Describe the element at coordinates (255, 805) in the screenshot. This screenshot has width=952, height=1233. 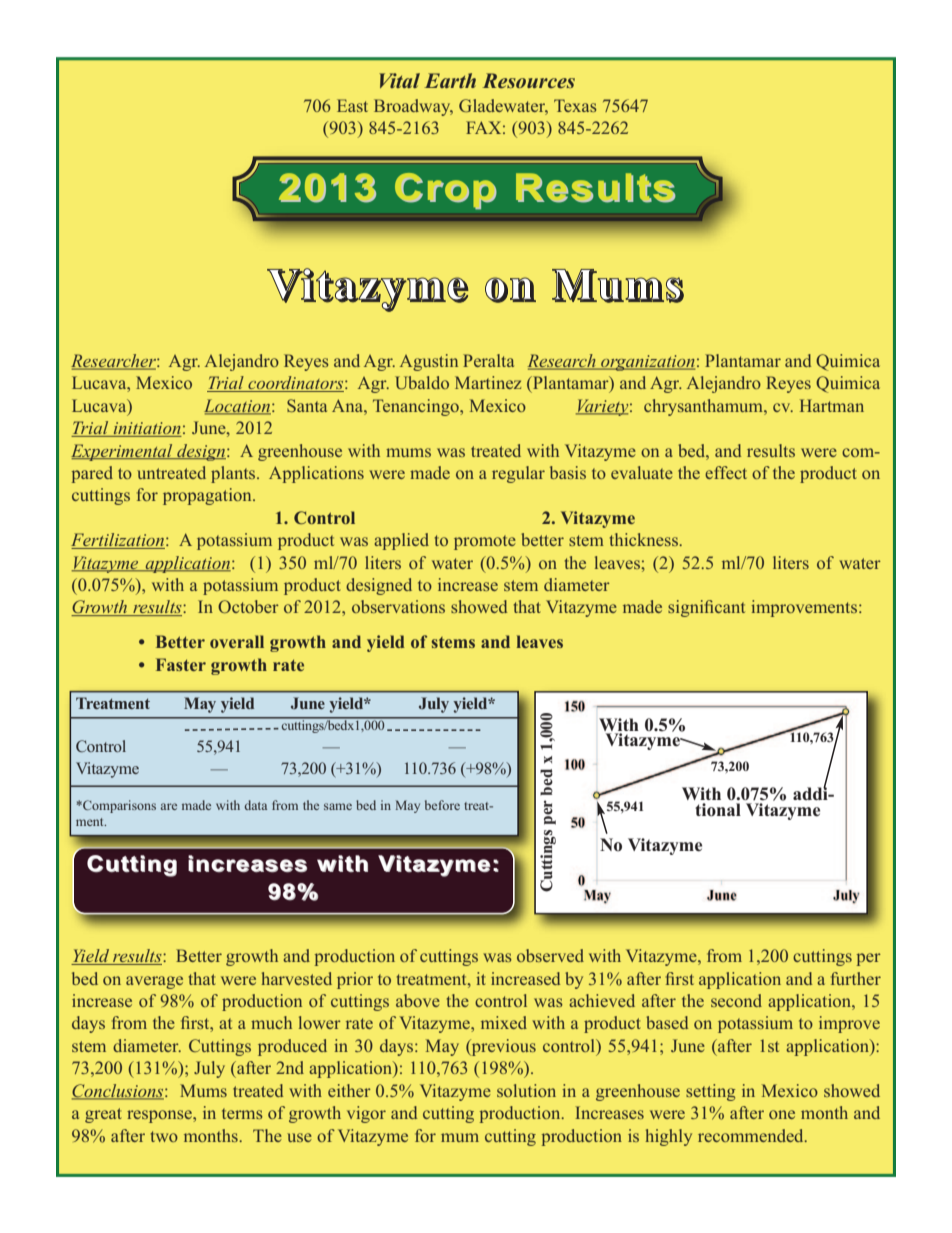
I see `data` at that location.
